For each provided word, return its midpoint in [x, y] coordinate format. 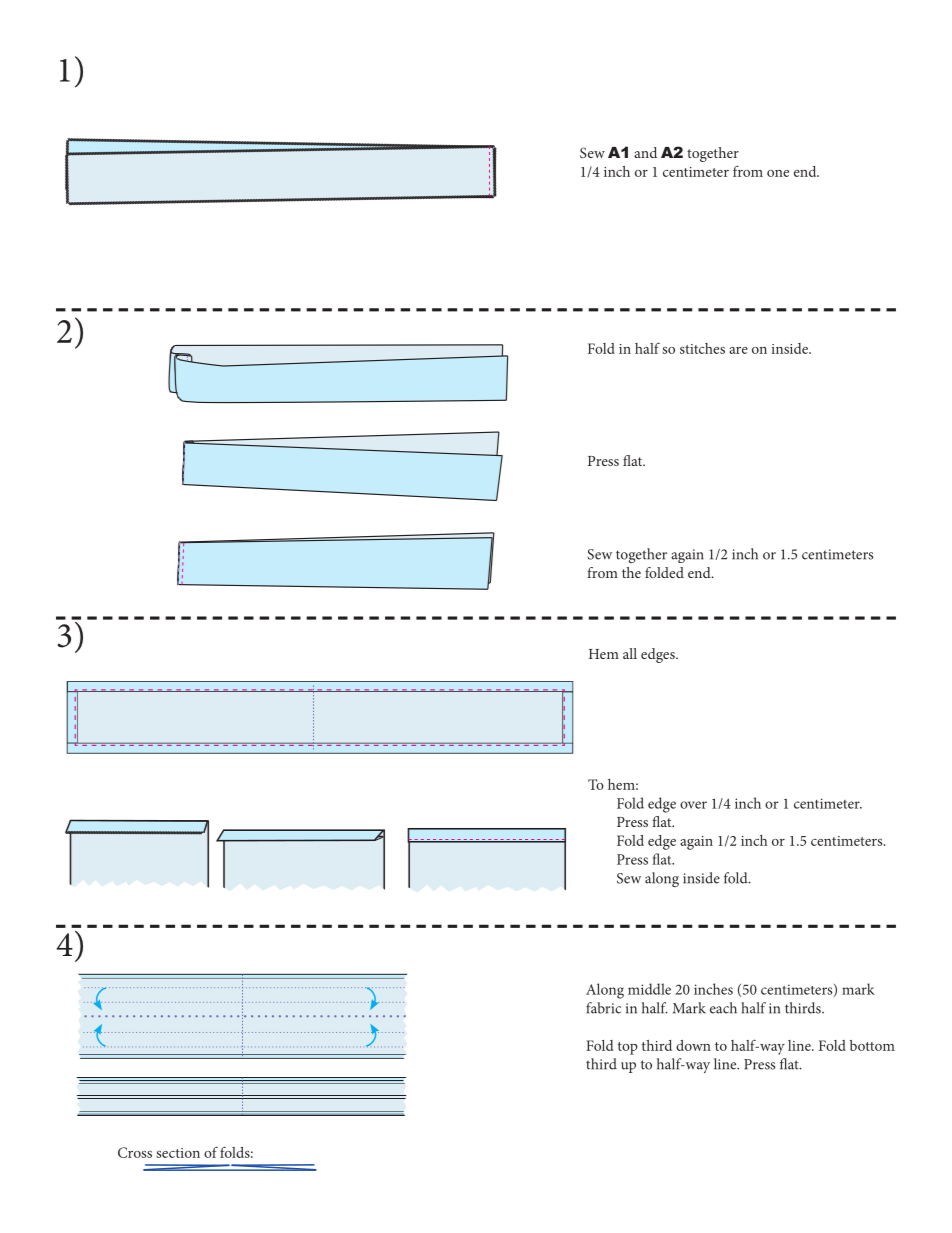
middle [649, 989]
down [693, 1045]
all [630, 653]
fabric [603, 1008]
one [778, 173]
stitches [702, 348]
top [628, 1048]
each [723, 1008]
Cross [135, 1152]
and [645, 152]
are [738, 350]
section [178, 1153]
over [693, 805]
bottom [872, 1045]
